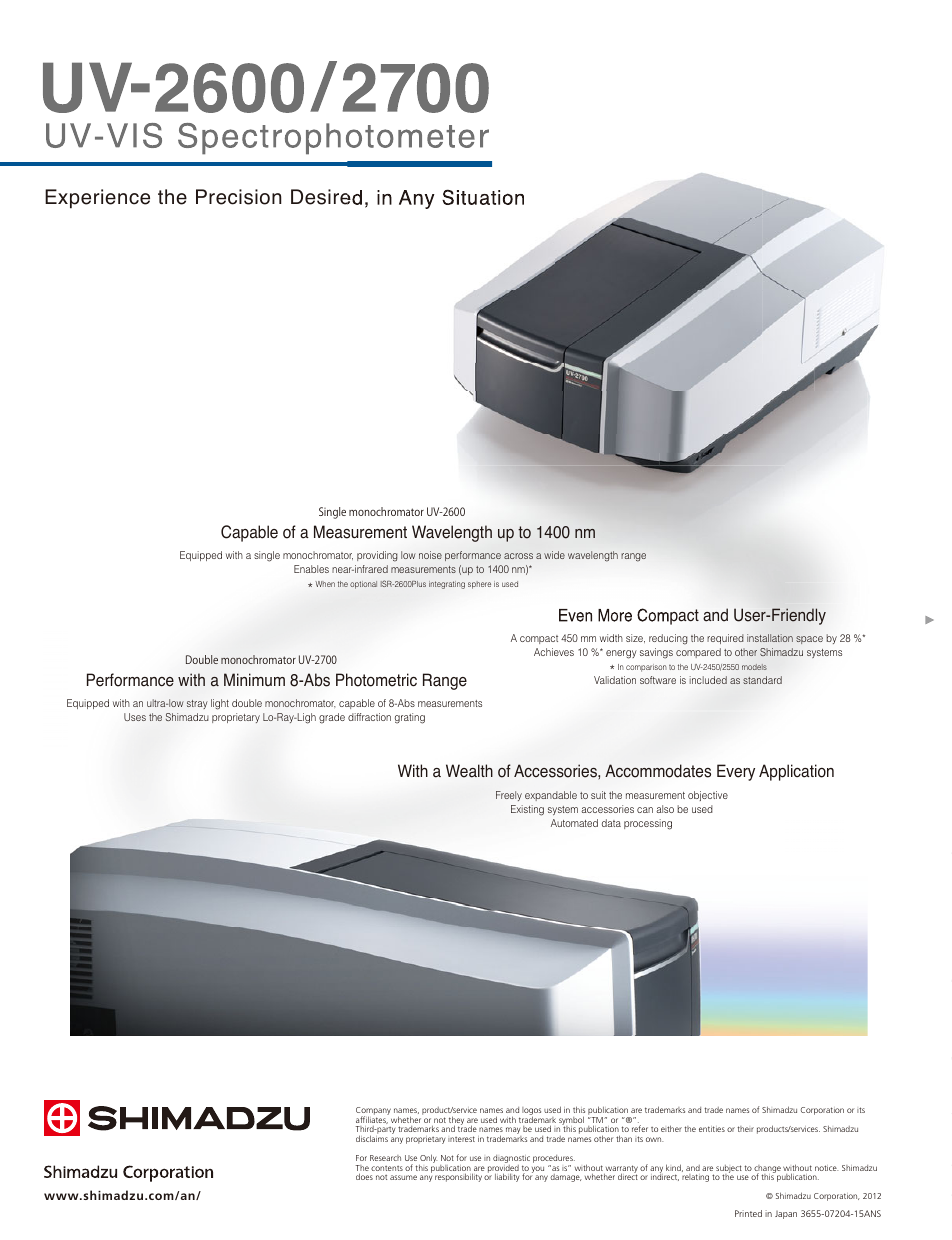  What do you see at coordinates (458, 1177) in the document?
I see `responsibility` at bounding box center [458, 1177].
